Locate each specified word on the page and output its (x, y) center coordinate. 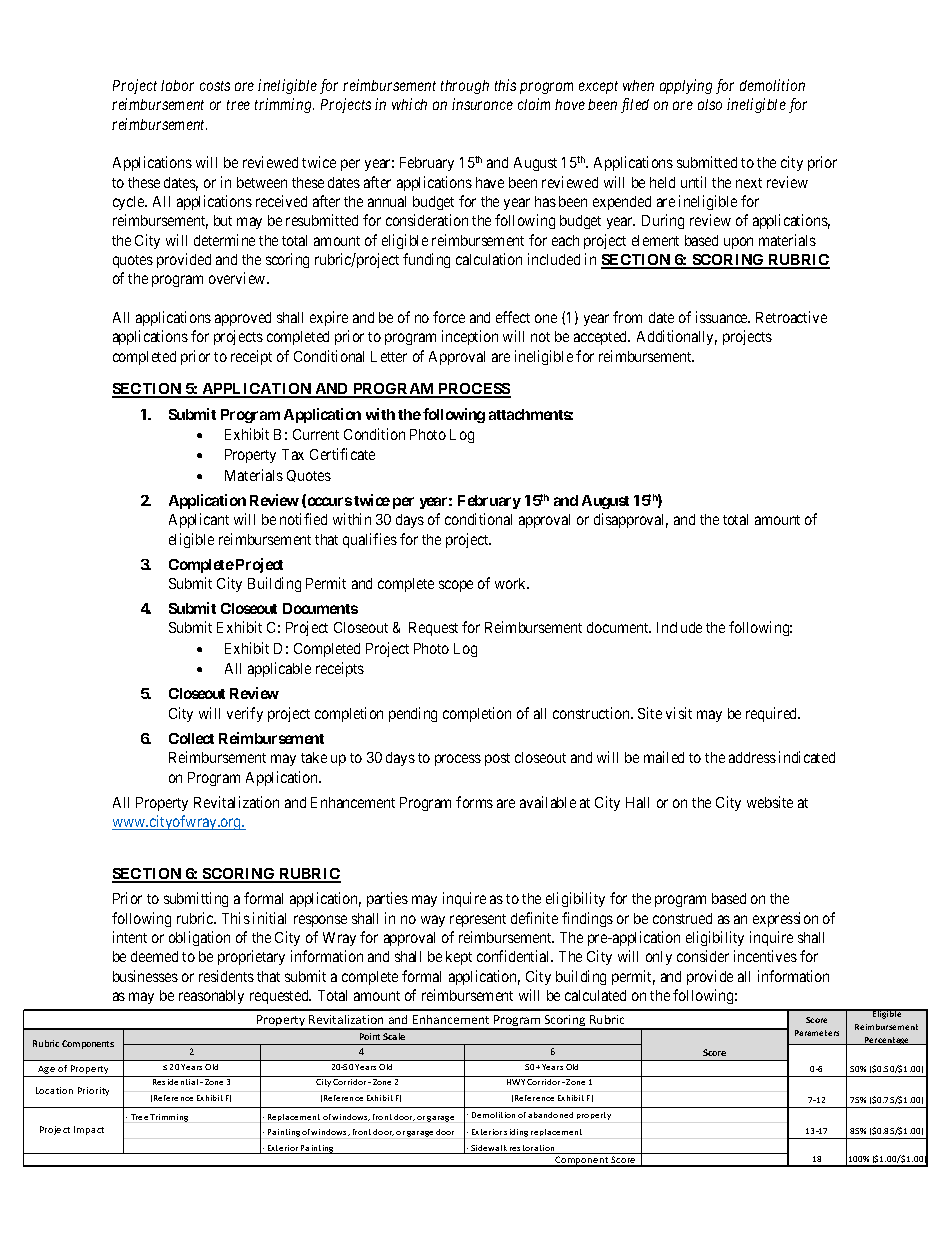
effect (513, 317)
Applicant (199, 520)
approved (243, 319)
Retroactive (791, 317)
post (497, 759)
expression (785, 919)
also (710, 104)
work (512, 583)
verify (245, 714)
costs (215, 86)
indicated (807, 757)
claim (534, 104)
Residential (175, 1082)
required (773, 714)
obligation (199, 938)
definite (534, 918)
